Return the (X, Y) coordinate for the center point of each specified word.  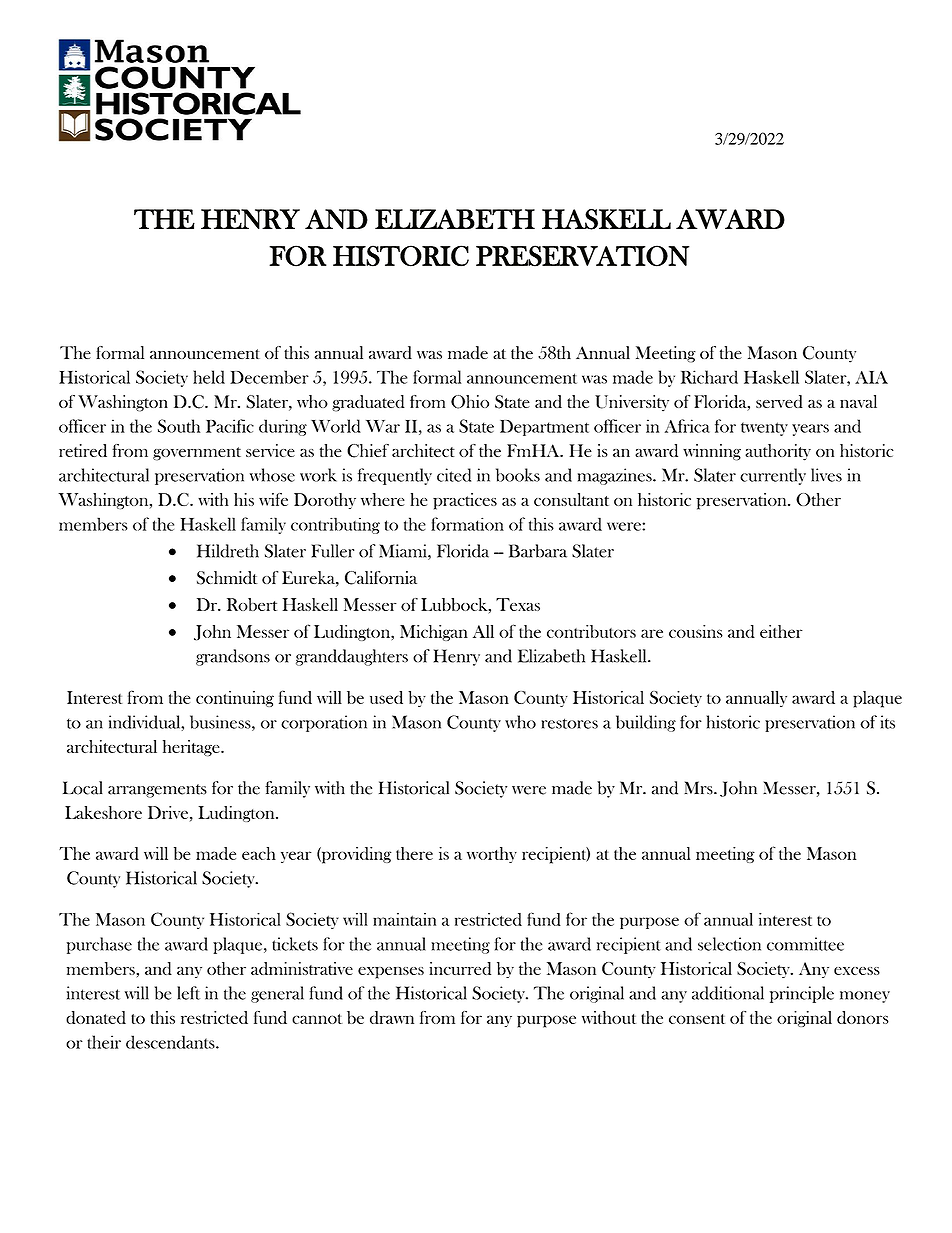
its (888, 722)
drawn (392, 1017)
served (779, 401)
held (209, 377)
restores (570, 723)
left (188, 993)
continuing (235, 699)
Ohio (470, 402)
